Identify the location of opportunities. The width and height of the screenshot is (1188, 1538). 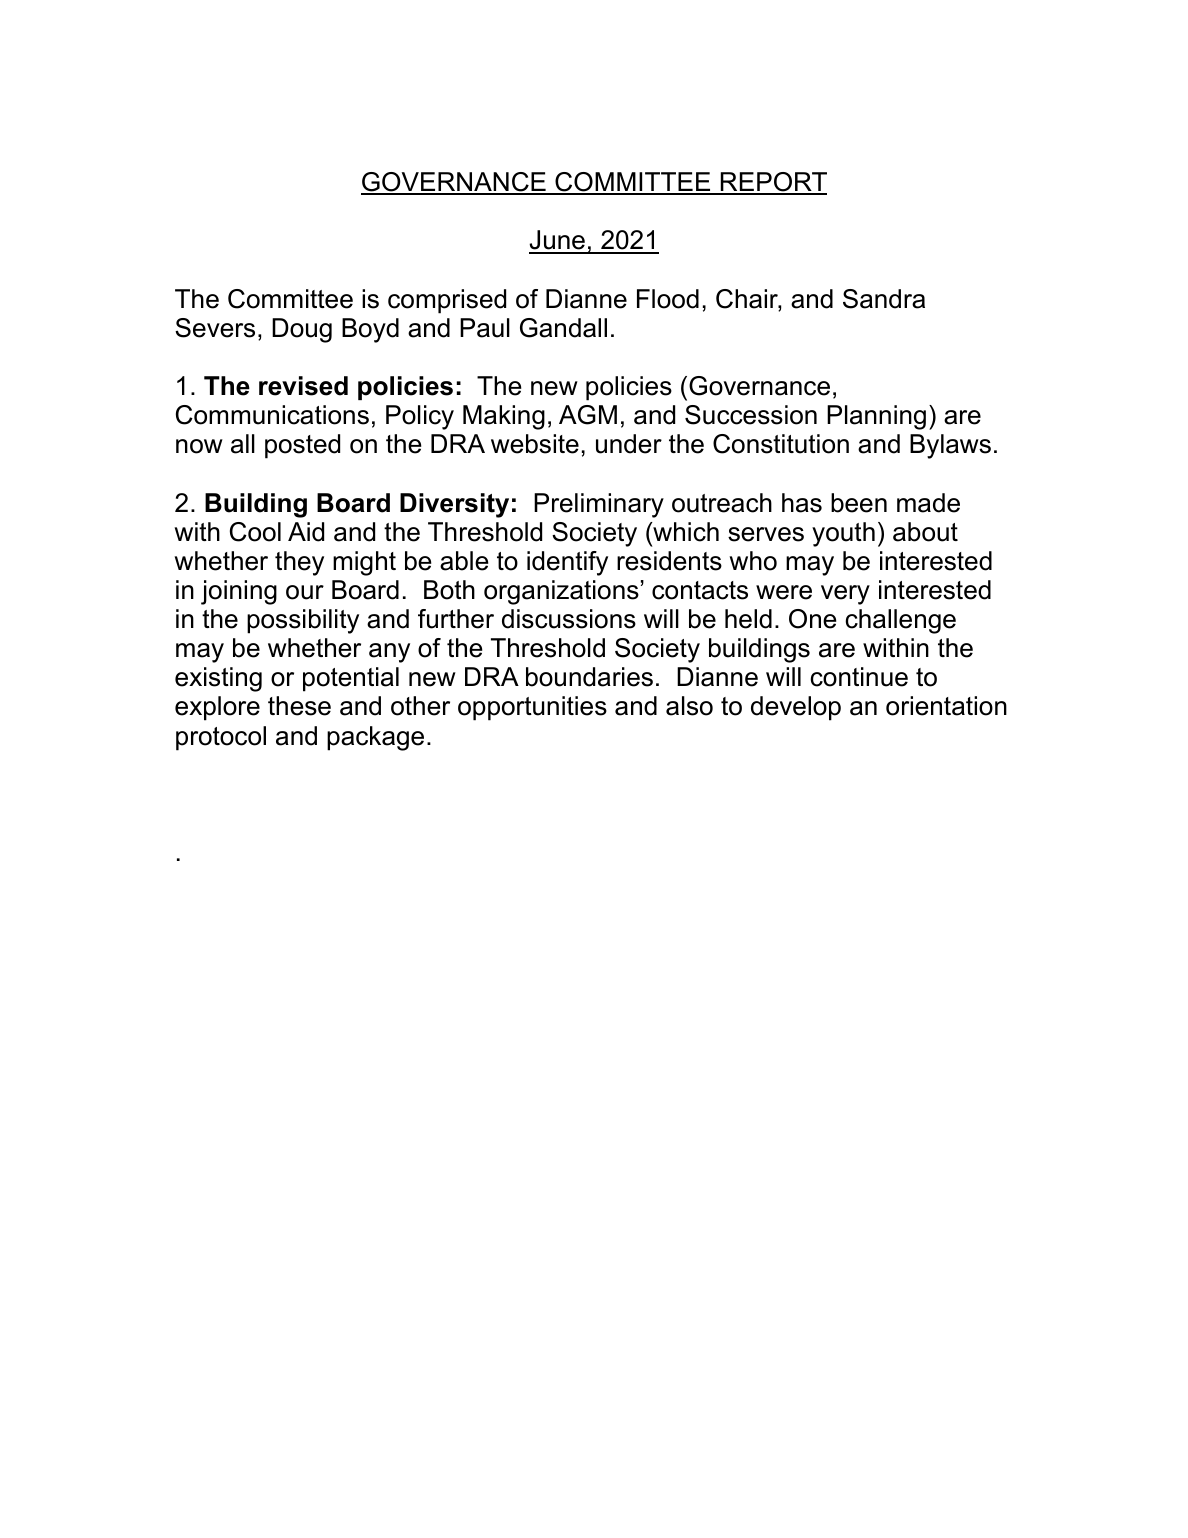
(532, 708).
